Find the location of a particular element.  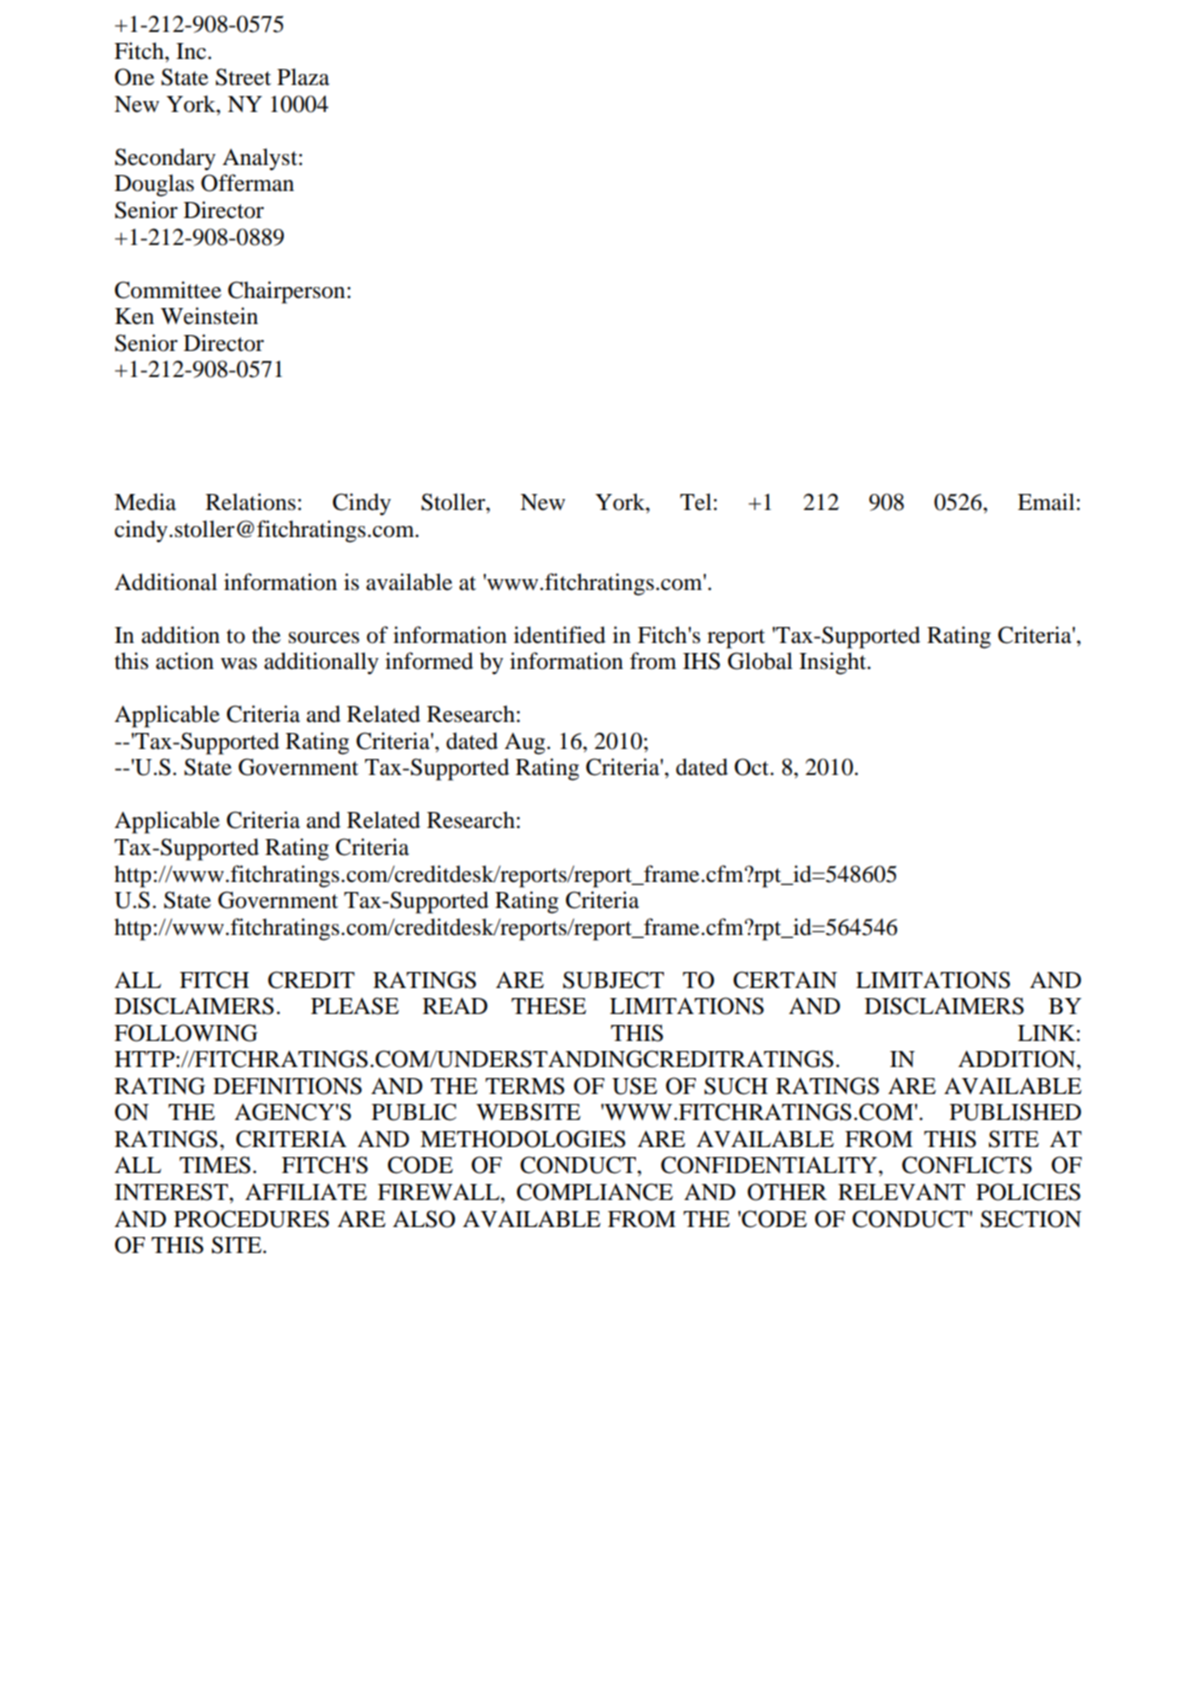

Street is located at coordinates (243, 77).
